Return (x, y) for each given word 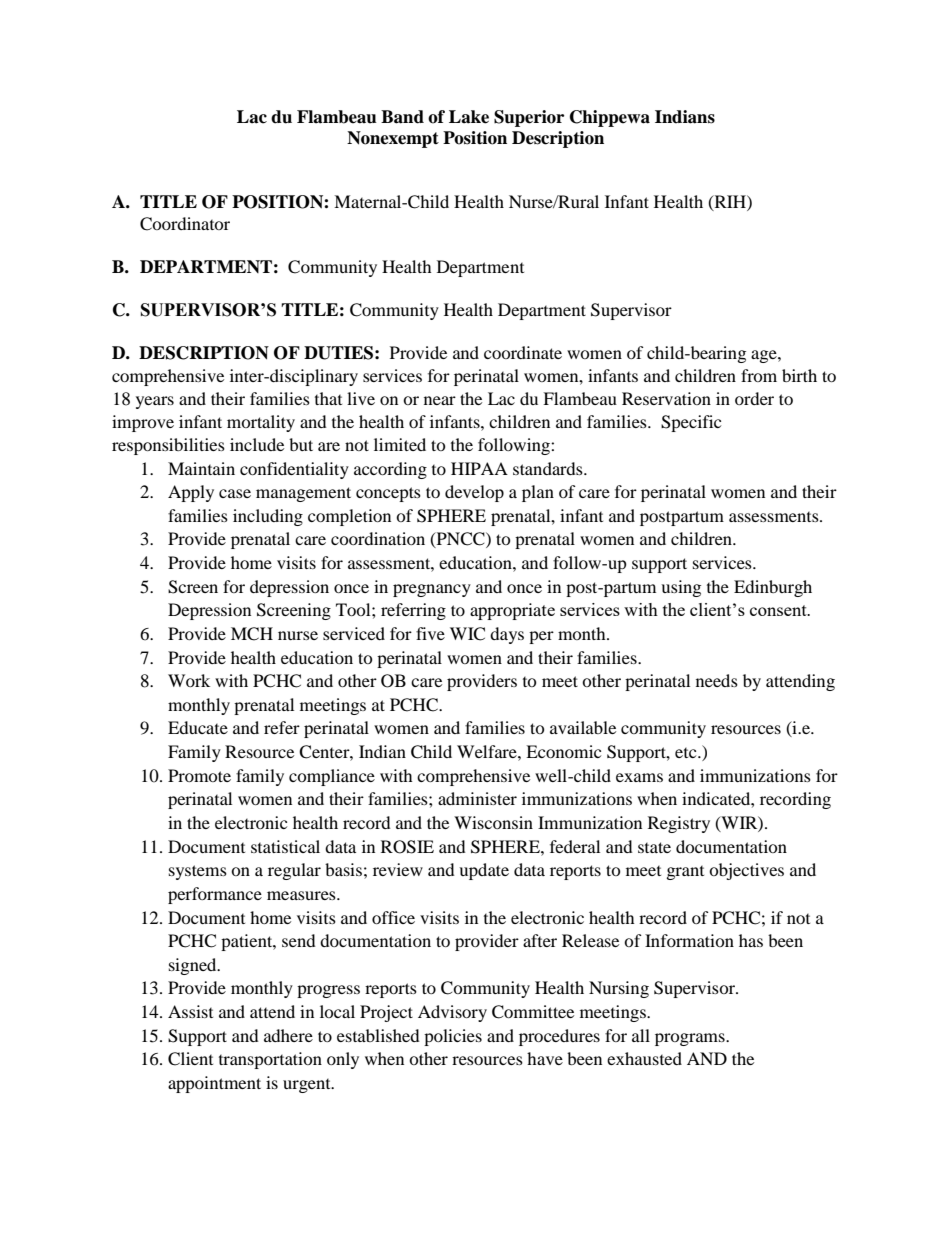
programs (691, 1039)
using (681, 588)
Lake (469, 117)
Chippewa (610, 118)
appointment (214, 1084)
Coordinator (185, 224)
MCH (252, 634)
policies (453, 1037)
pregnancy (432, 590)
